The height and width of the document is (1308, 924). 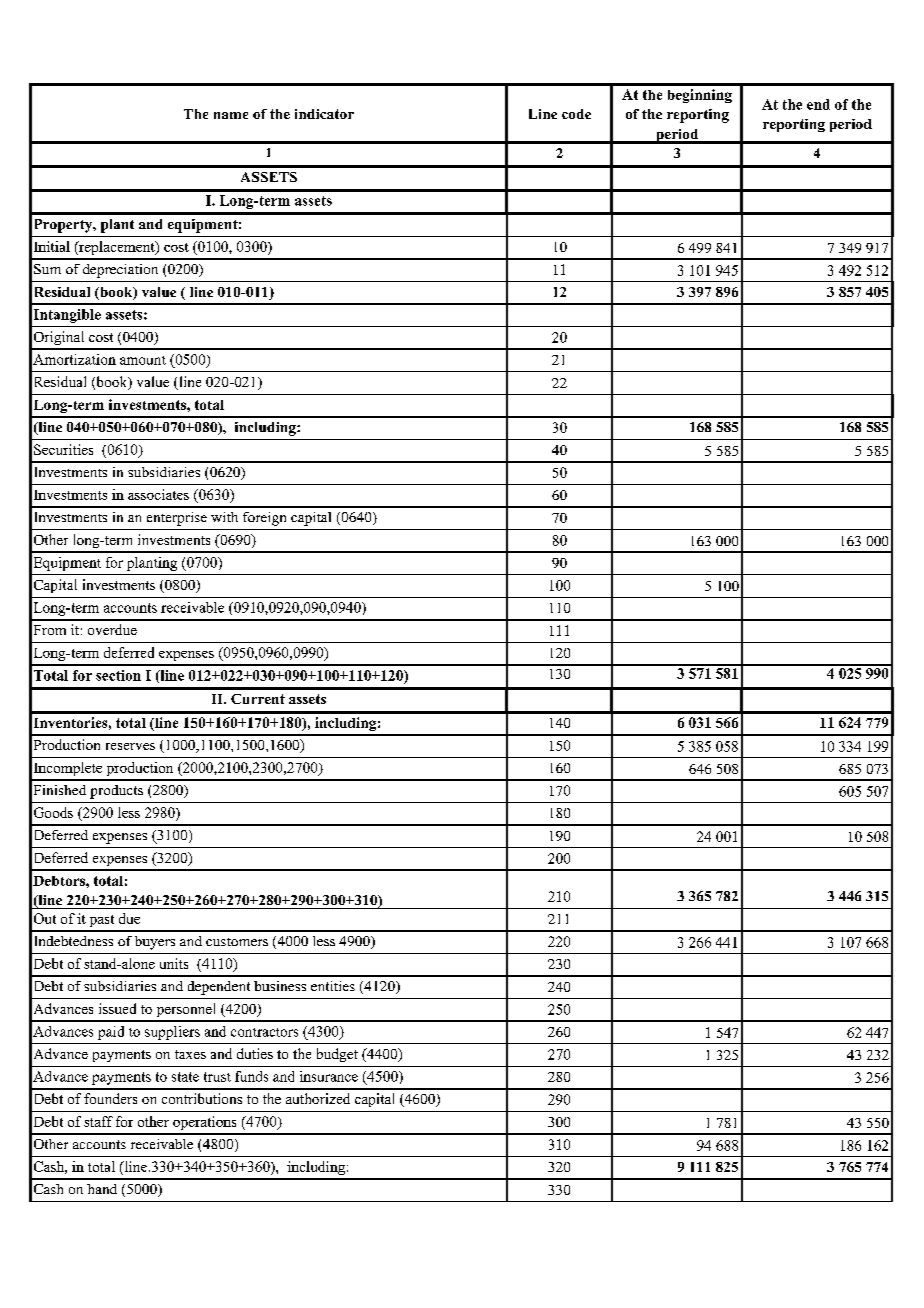 What do you see at coordinates (318, 1098) in the document?
I see `authorized` at bounding box center [318, 1098].
